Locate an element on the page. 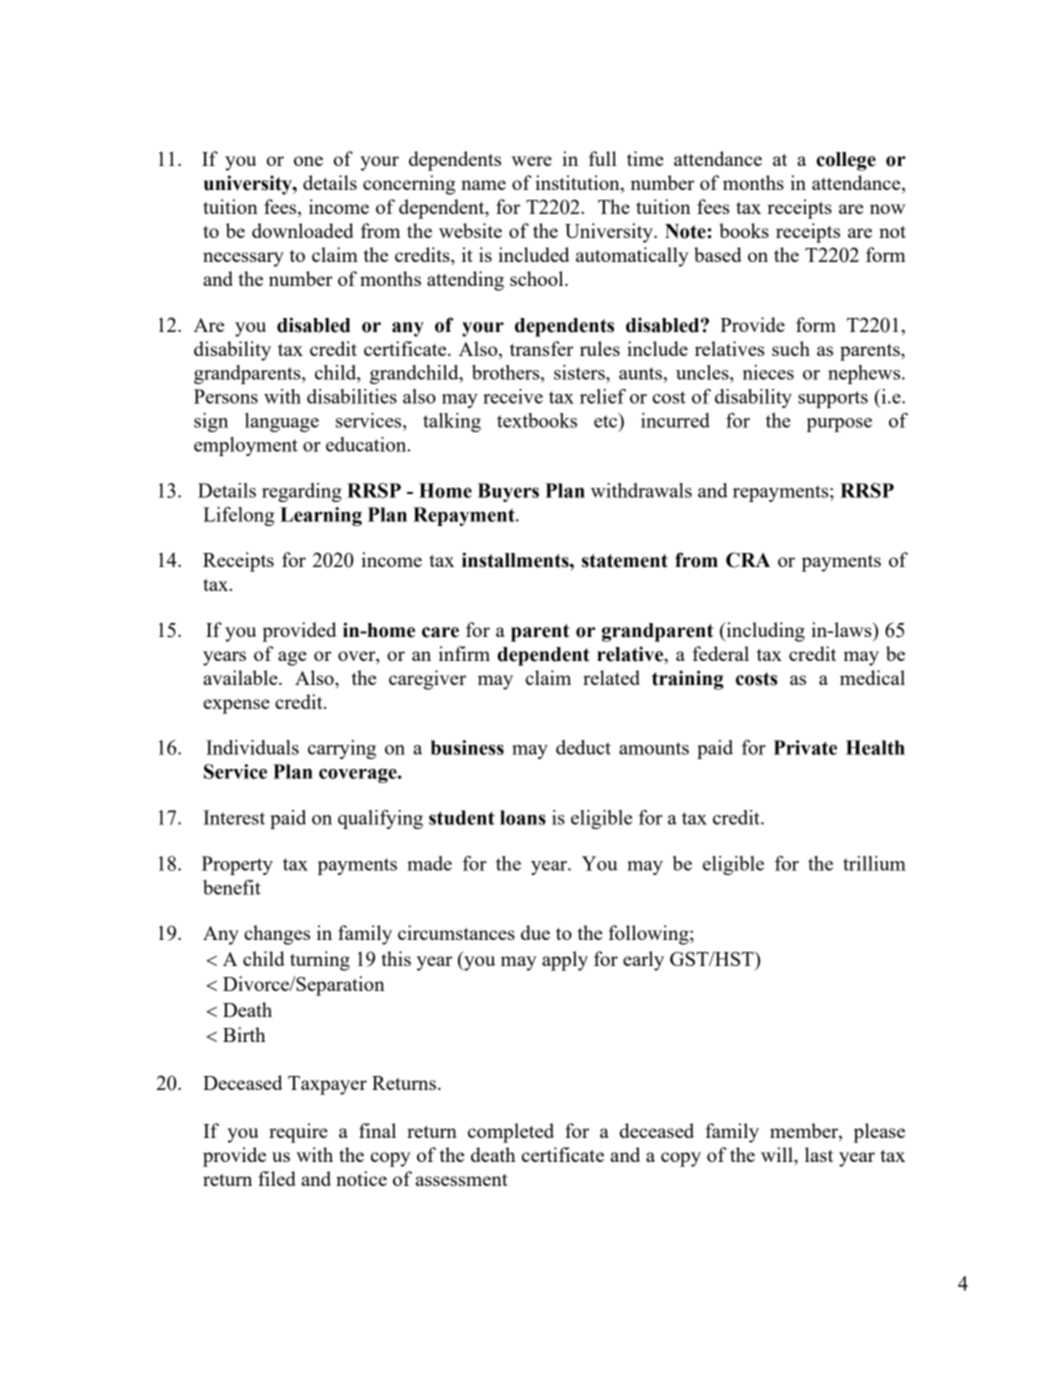  institution is located at coordinates (578, 184).
